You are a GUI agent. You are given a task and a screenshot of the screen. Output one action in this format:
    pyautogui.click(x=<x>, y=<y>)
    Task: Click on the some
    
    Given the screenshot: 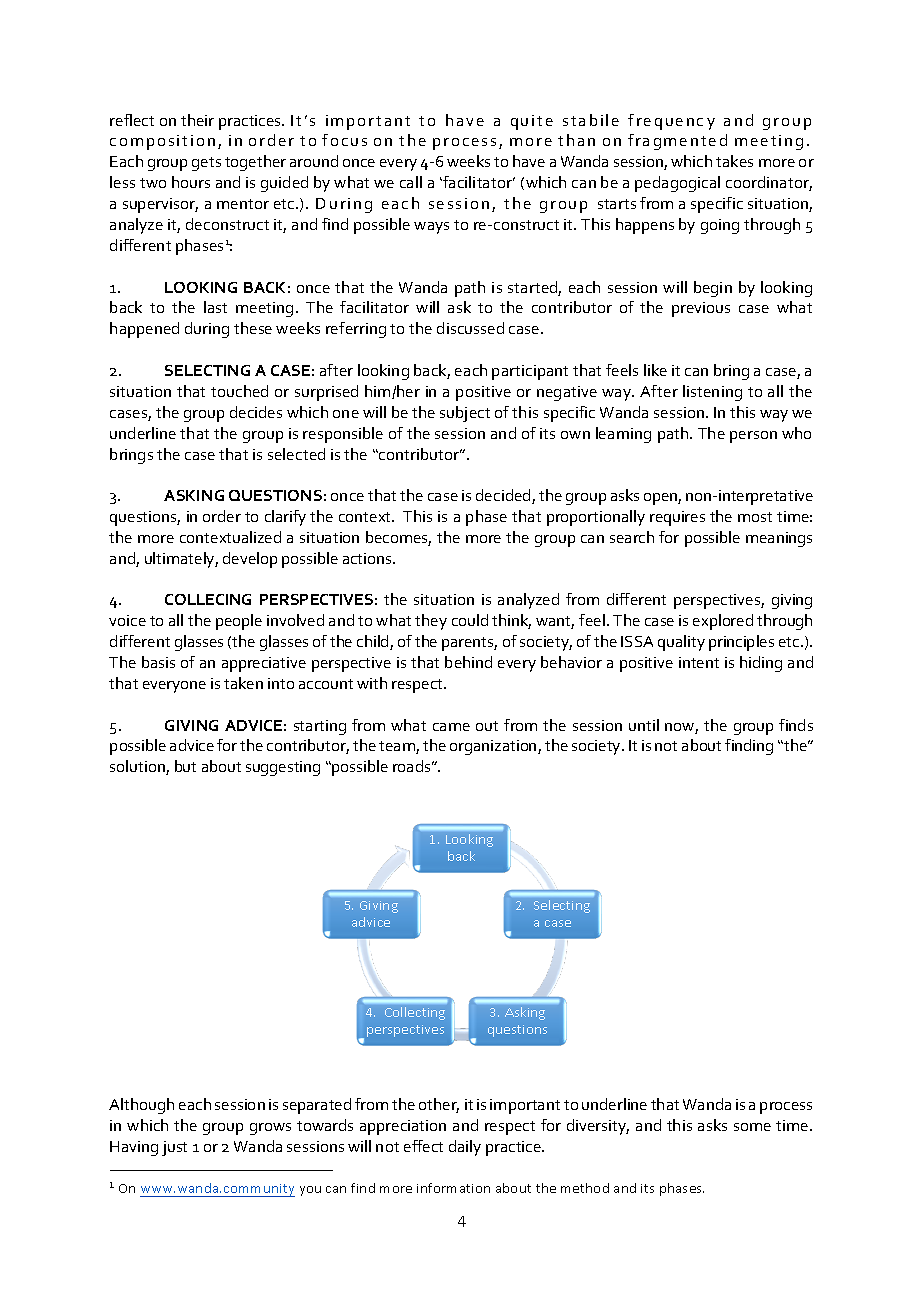 What is the action you would take?
    pyautogui.click(x=752, y=1127)
